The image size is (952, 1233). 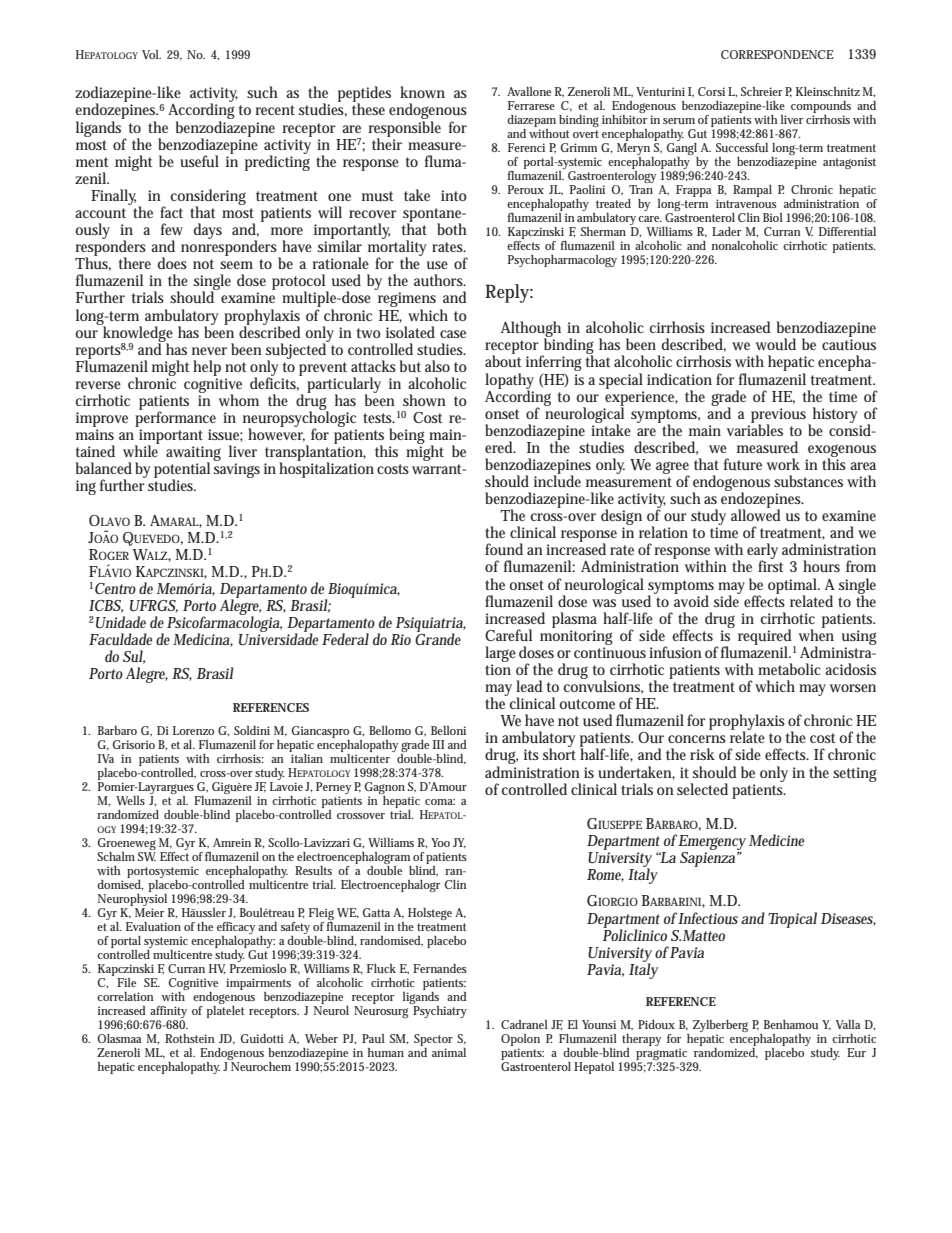 What do you see at coordinates (193, 730) in the screenshot?
I see `Lorenzo` at bounding box center [193, 730].
